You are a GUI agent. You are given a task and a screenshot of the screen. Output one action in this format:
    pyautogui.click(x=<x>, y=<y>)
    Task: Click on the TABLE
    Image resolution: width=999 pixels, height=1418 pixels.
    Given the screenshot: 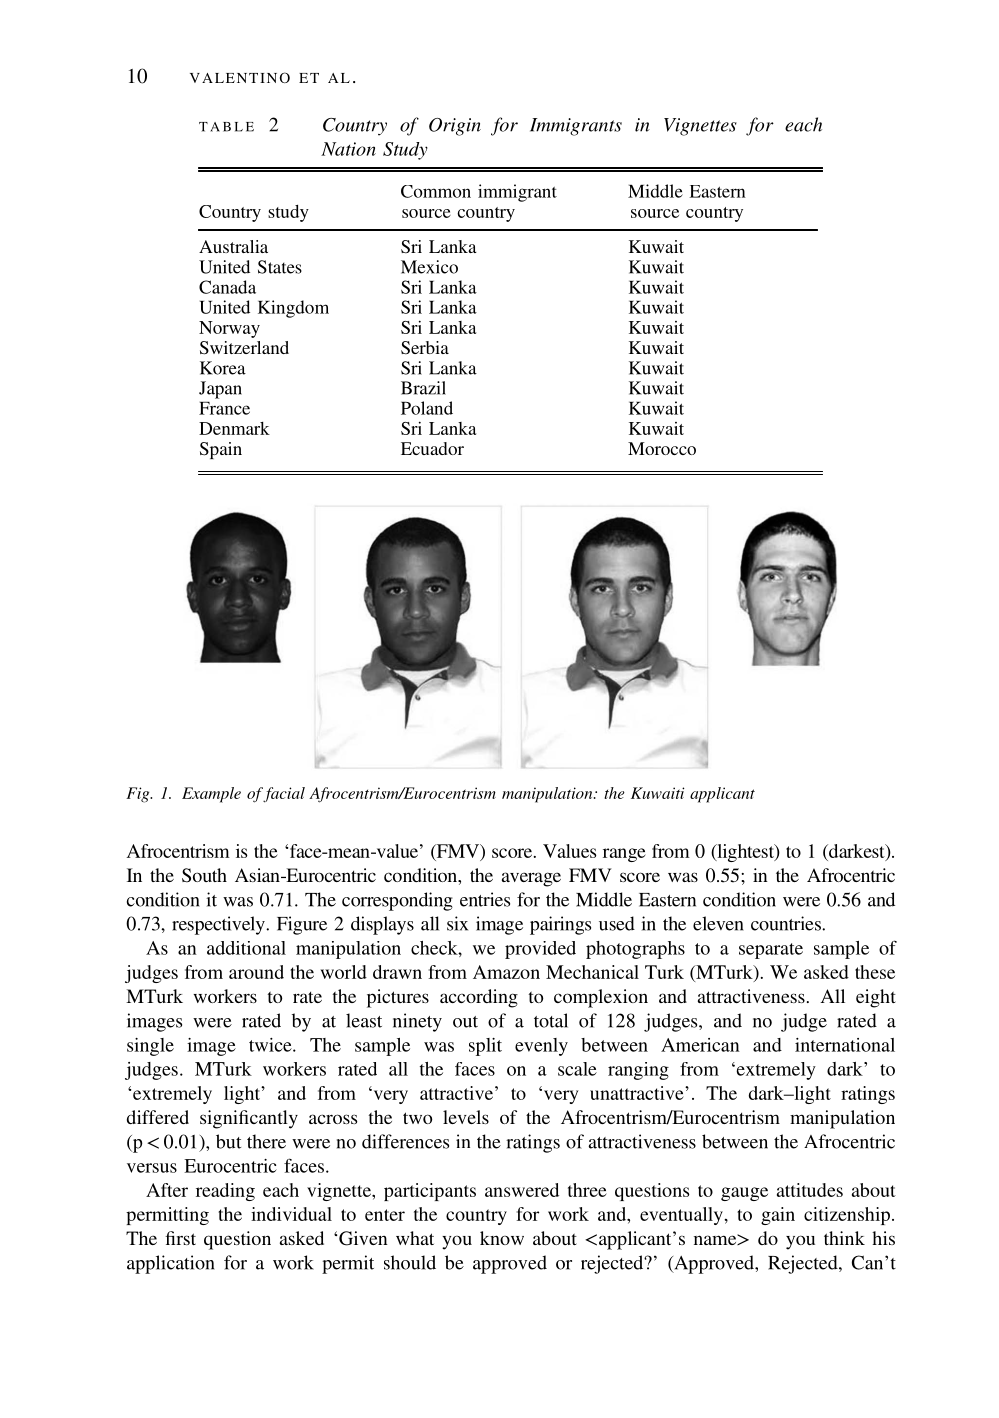 What is the action you would take?
    pyautogui.click(x=226, y=127)
